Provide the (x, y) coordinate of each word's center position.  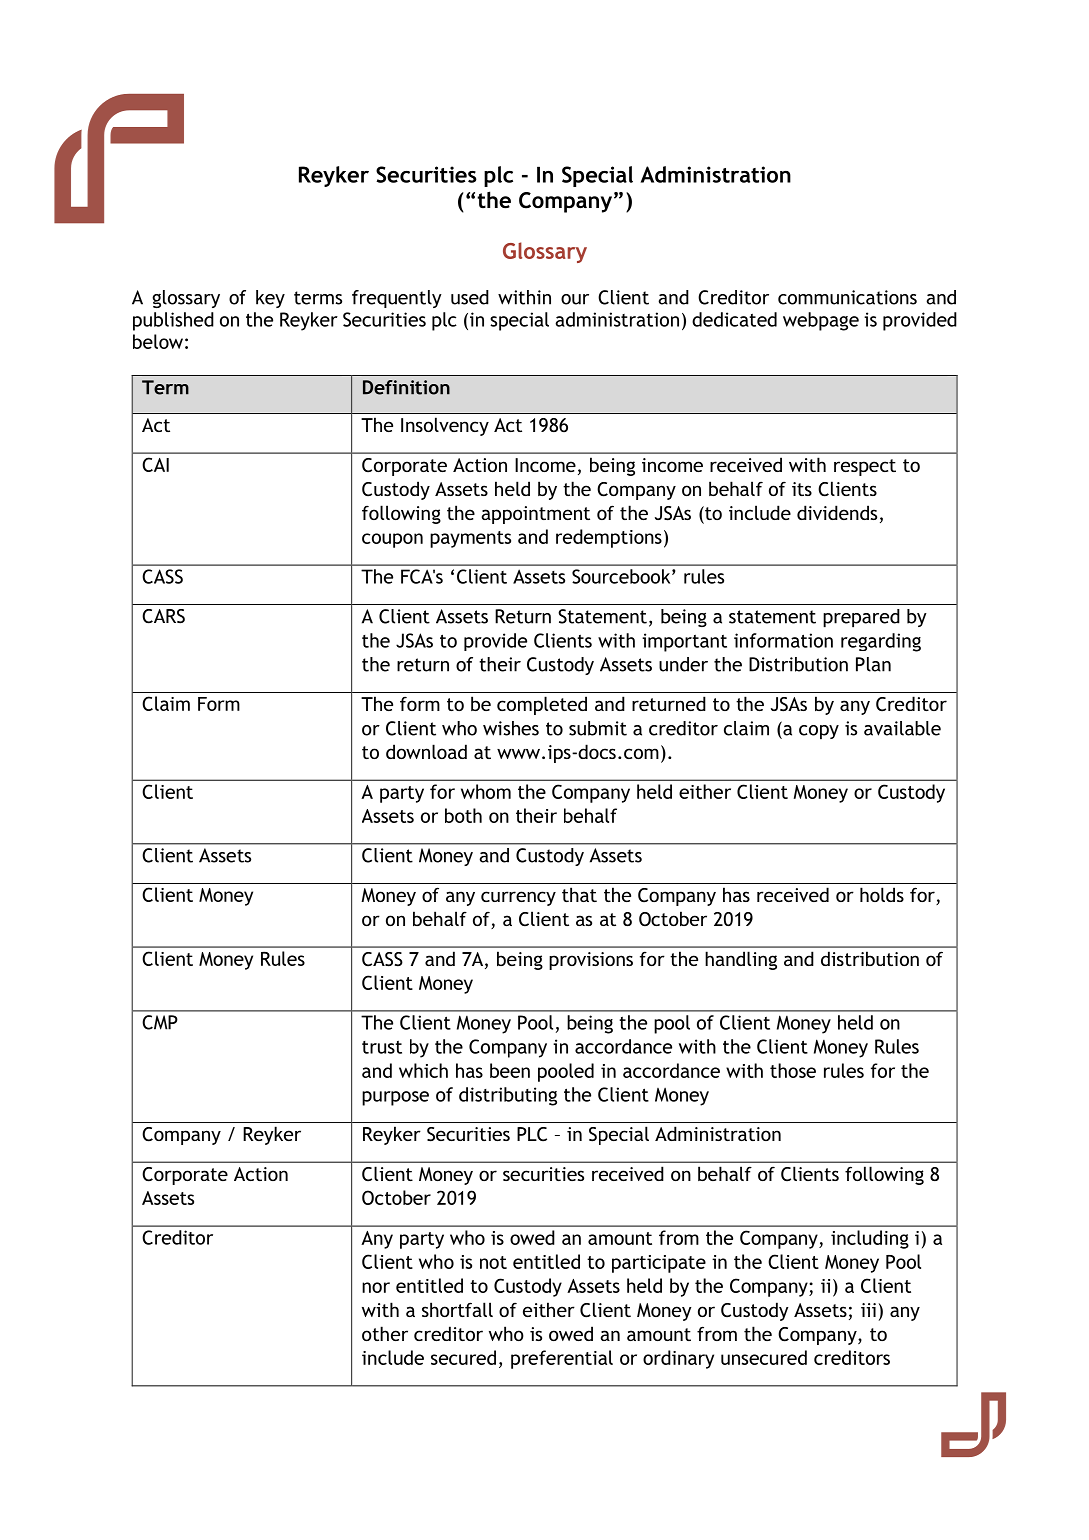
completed (542, 705)
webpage (821, 321)
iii (868, 1310)
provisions (591, 961)
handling (741, 960)
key (270, 299)
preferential (562, 1359)
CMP (160, 1022)
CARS (163, 616)
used (470, 297)
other (385, 1333)
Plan (873, 664)
